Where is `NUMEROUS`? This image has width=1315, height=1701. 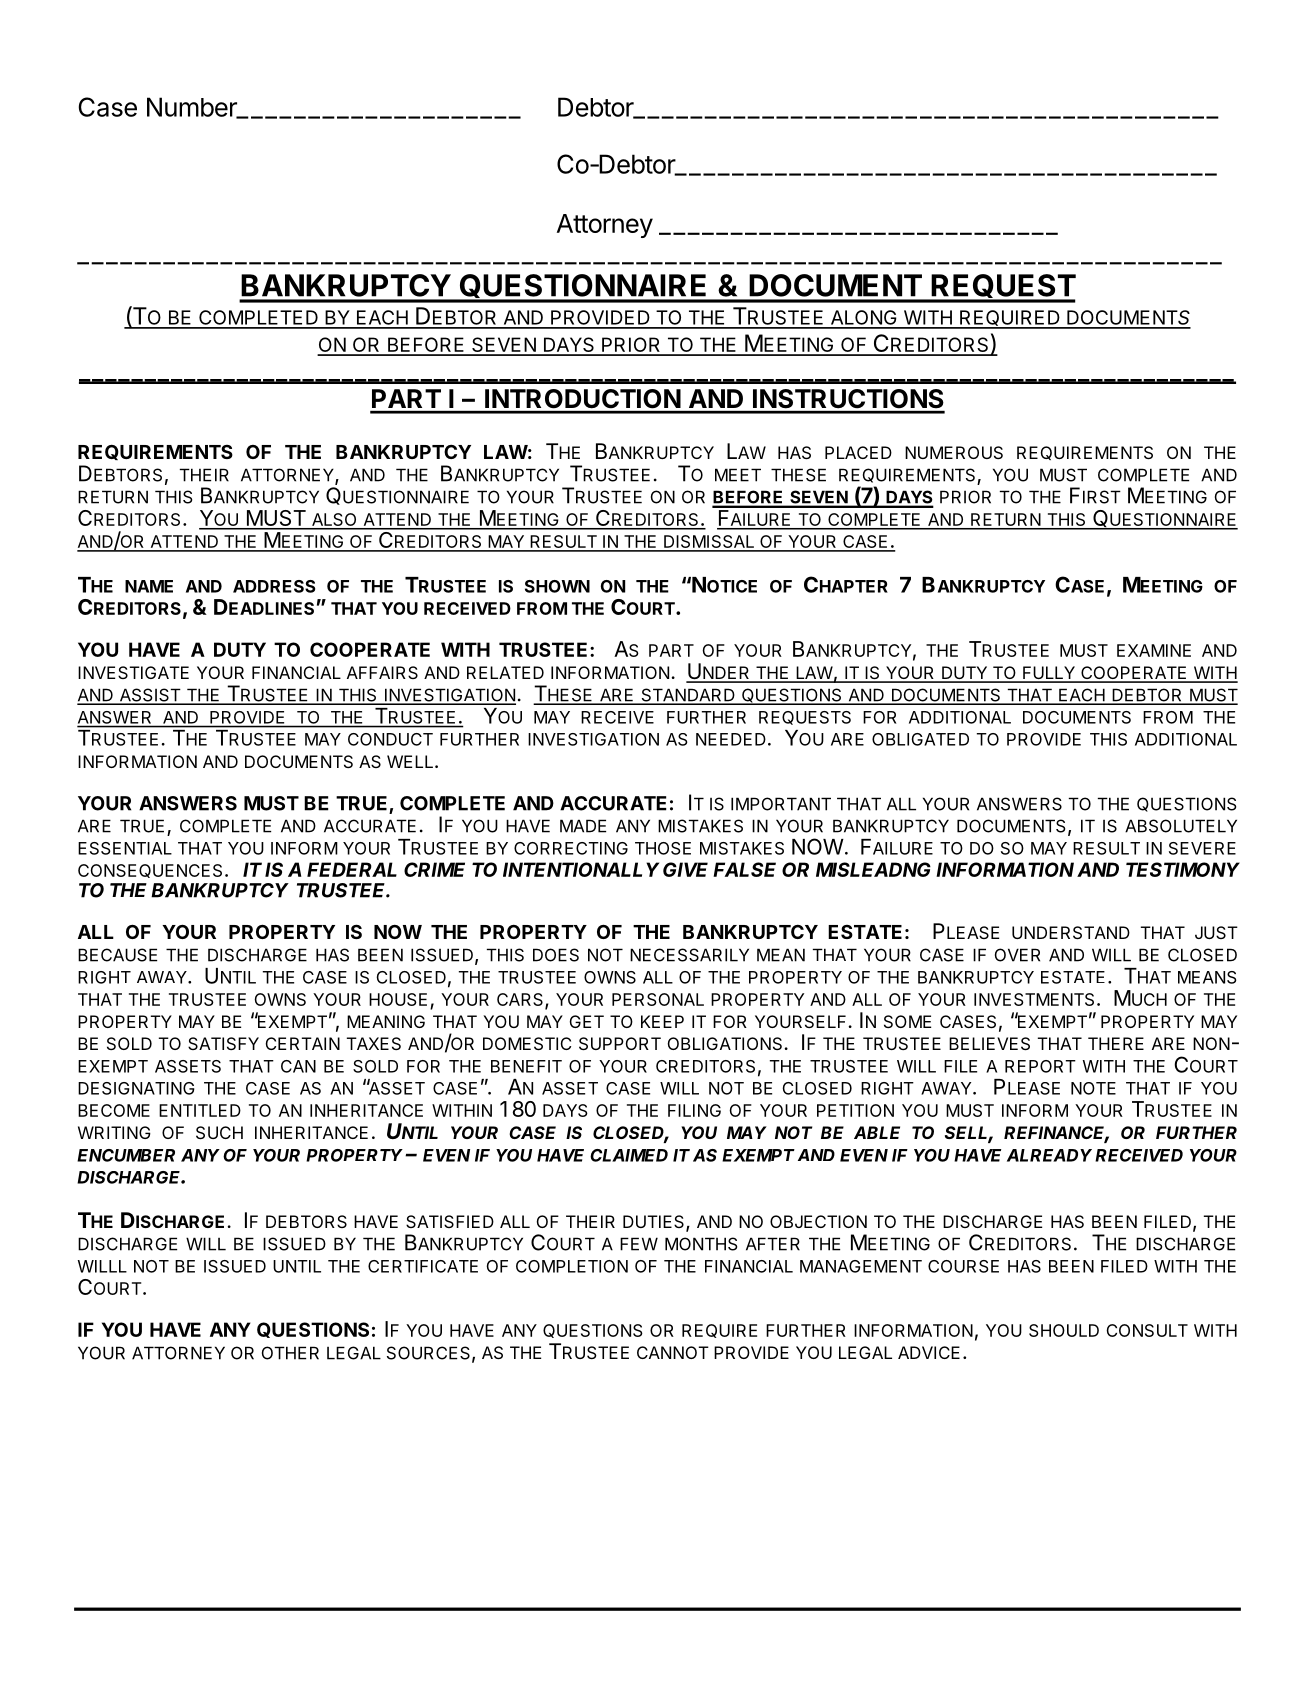 NUMEROUS is located at coordinates (954, 452).
